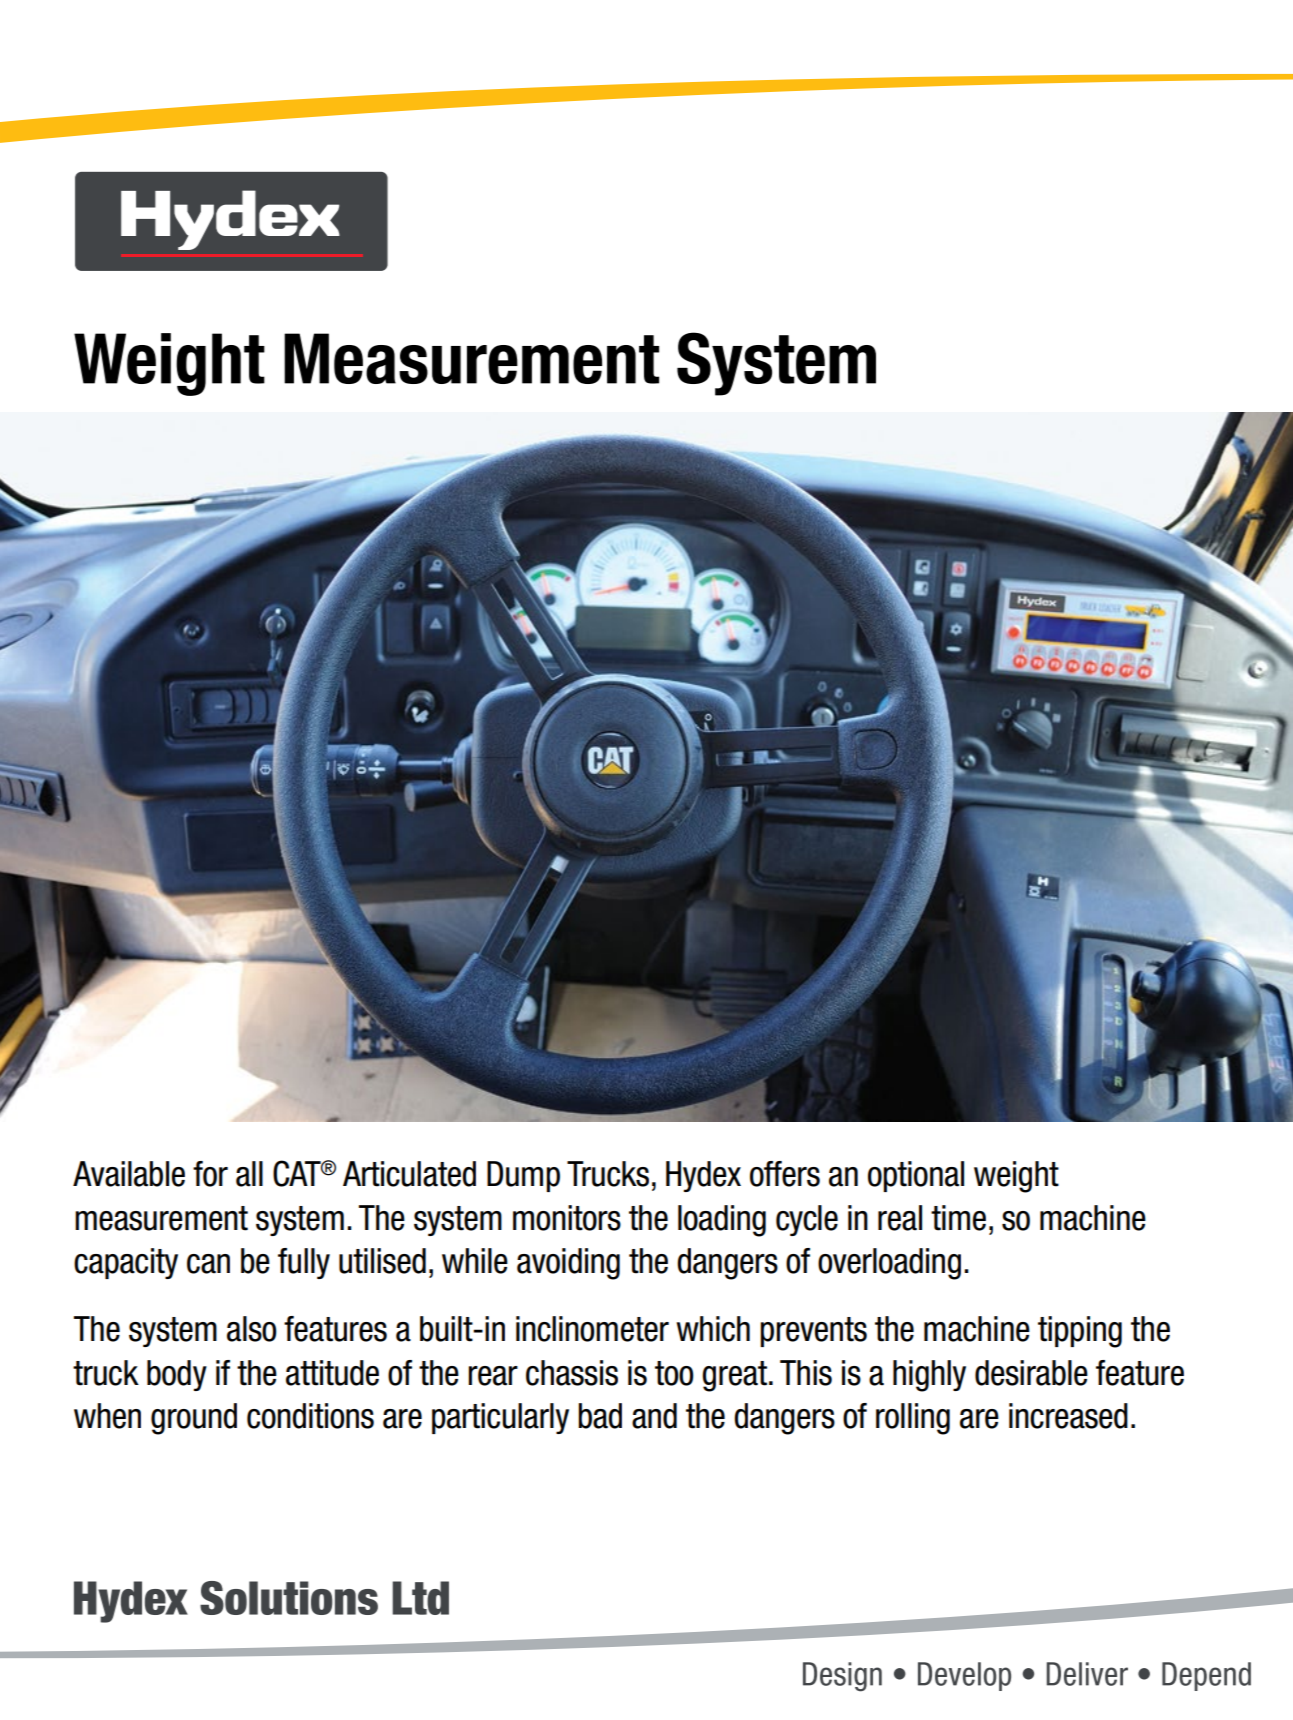  What do you see at coordinates (916, 1176) in the screenshot?
I see `optional` at bounding box center [916, 1176].
